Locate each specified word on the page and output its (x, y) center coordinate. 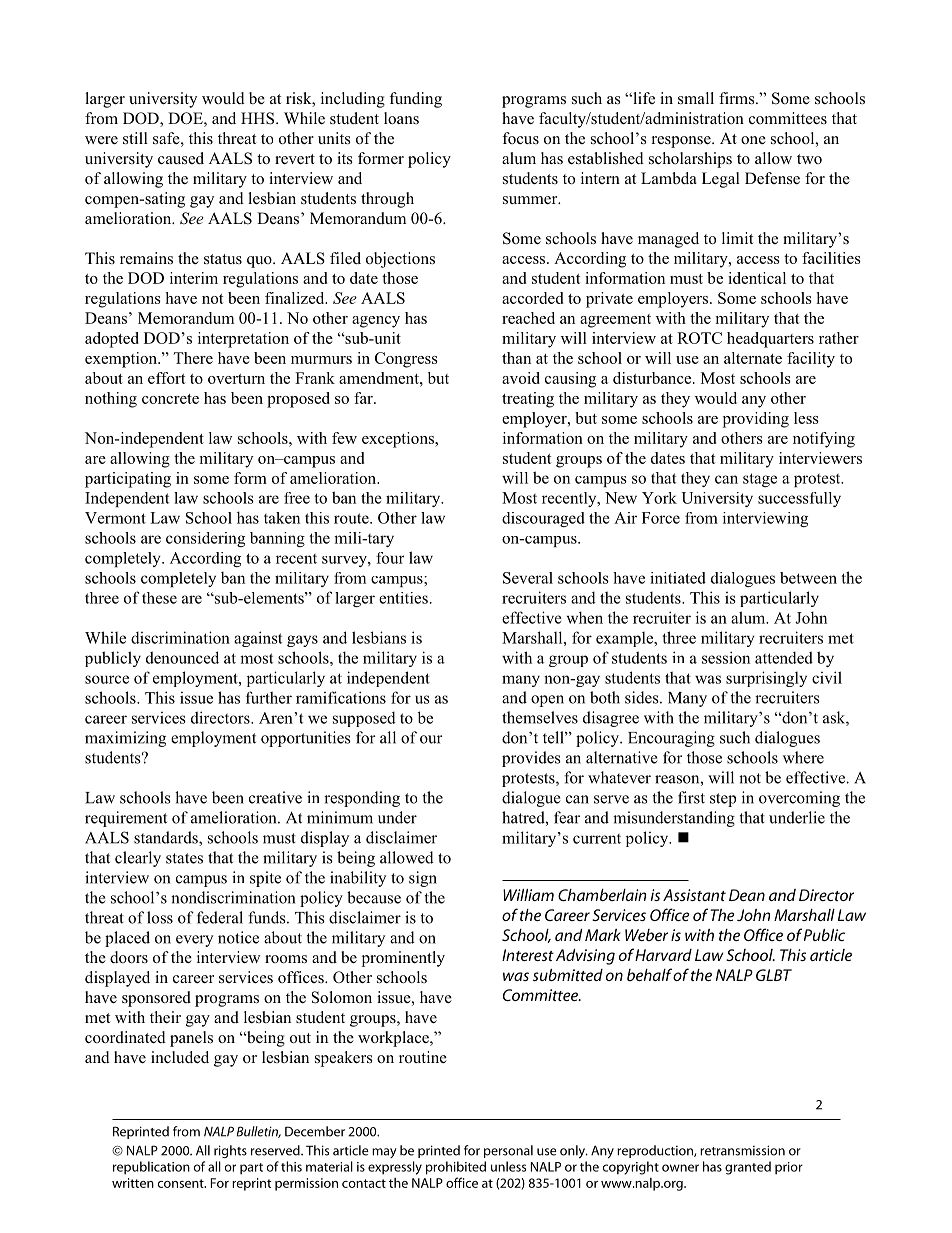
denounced (182, 657)
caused (181, 158)
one (753, 140)
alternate (753, 358)
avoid (521, 378)
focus (520, 138)
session (726, 657)
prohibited (456, 1168)
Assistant (694, 895)
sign (423, 879)
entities (403, 598)
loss (160, 917)
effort (166, 378)
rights (230, 1151)
